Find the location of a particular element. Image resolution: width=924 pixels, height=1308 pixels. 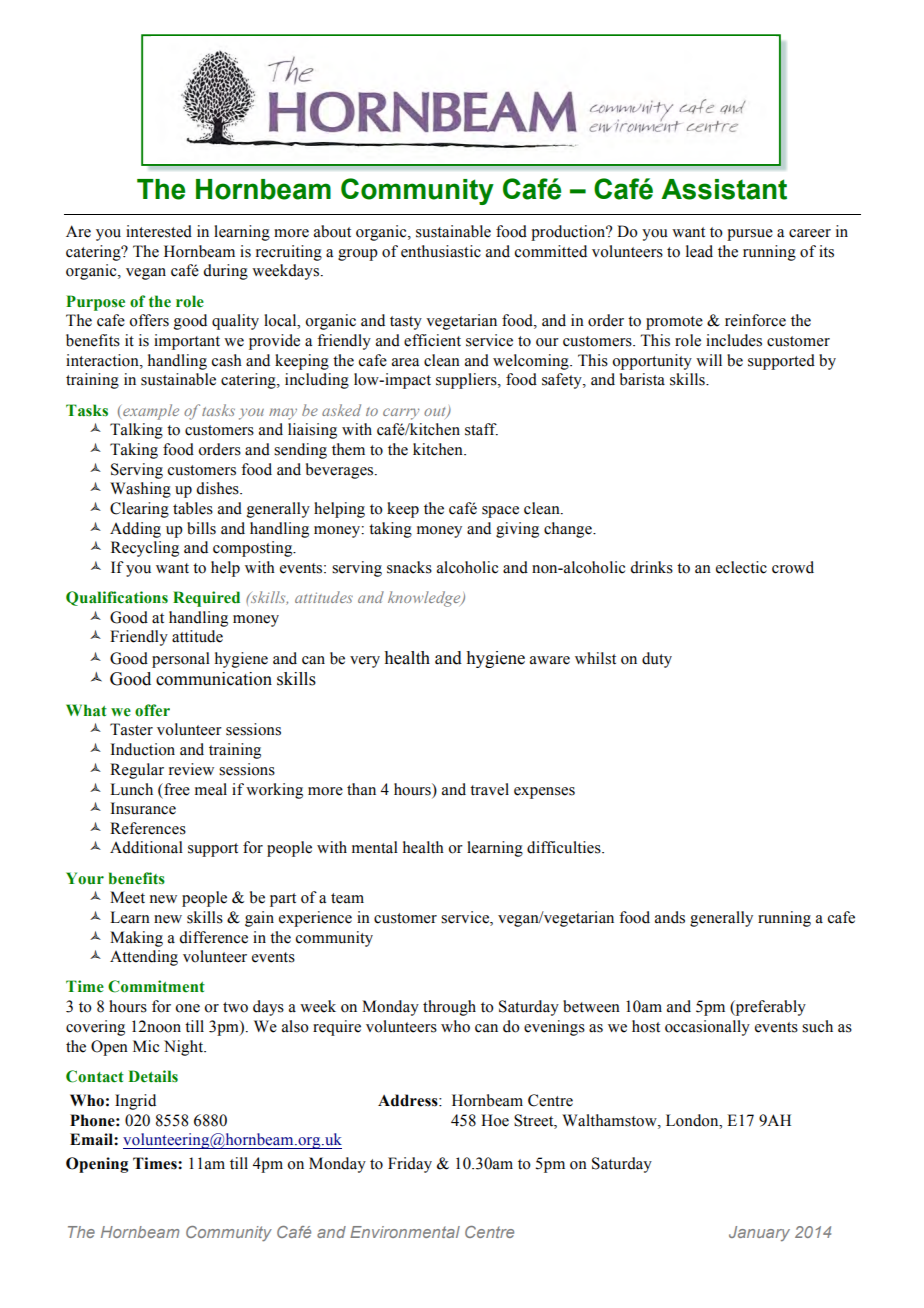

Additional is located at coordinates (146, 847).
